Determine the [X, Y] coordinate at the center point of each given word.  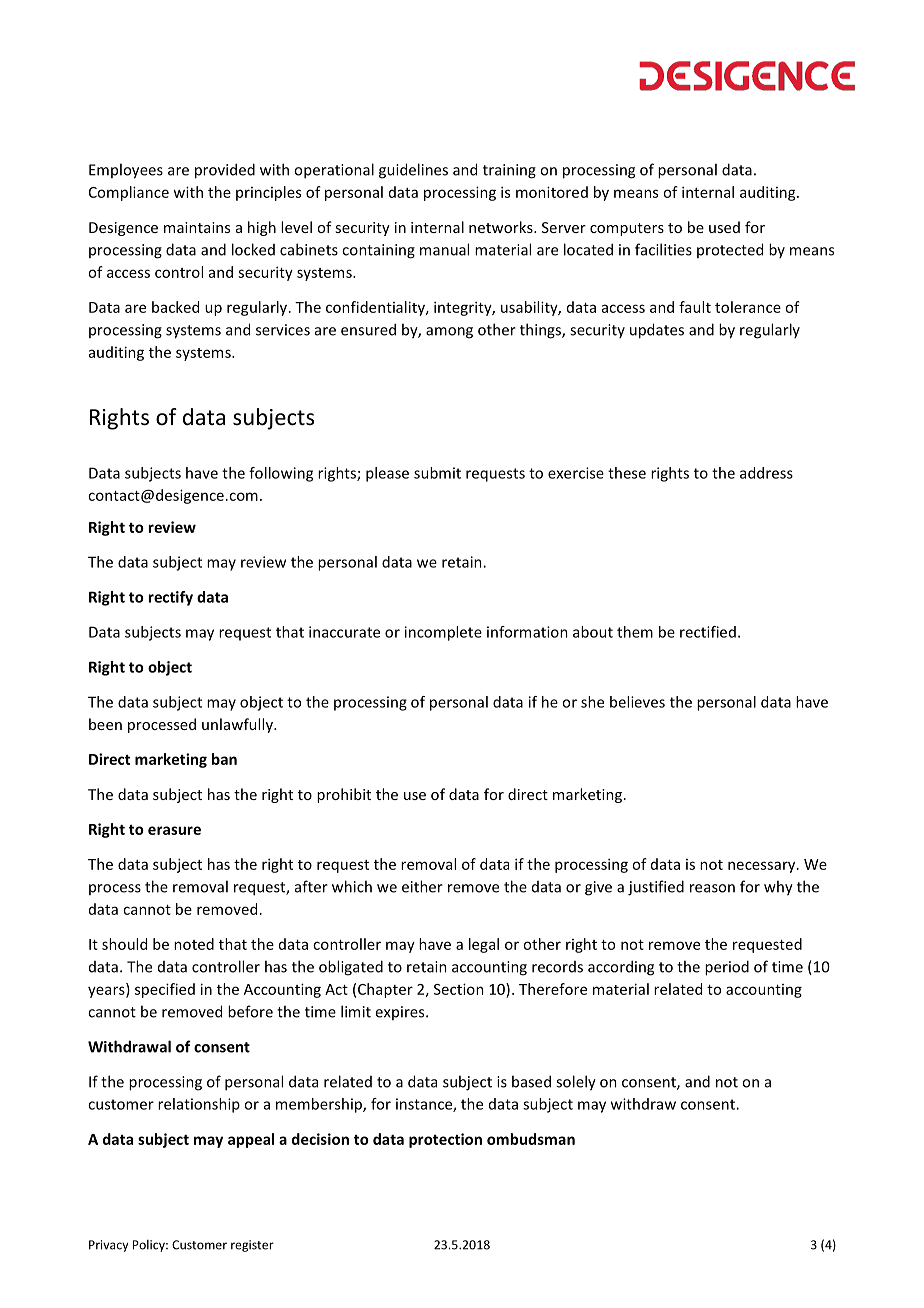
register [252, 1246]
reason [712, 888]
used [724, 227]
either [422, 886]
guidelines [413, 171]
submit [437, 473]
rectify [170, 598]
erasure [174, 830]
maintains [197, 227]
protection [445, 1140]
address [766, 473]
